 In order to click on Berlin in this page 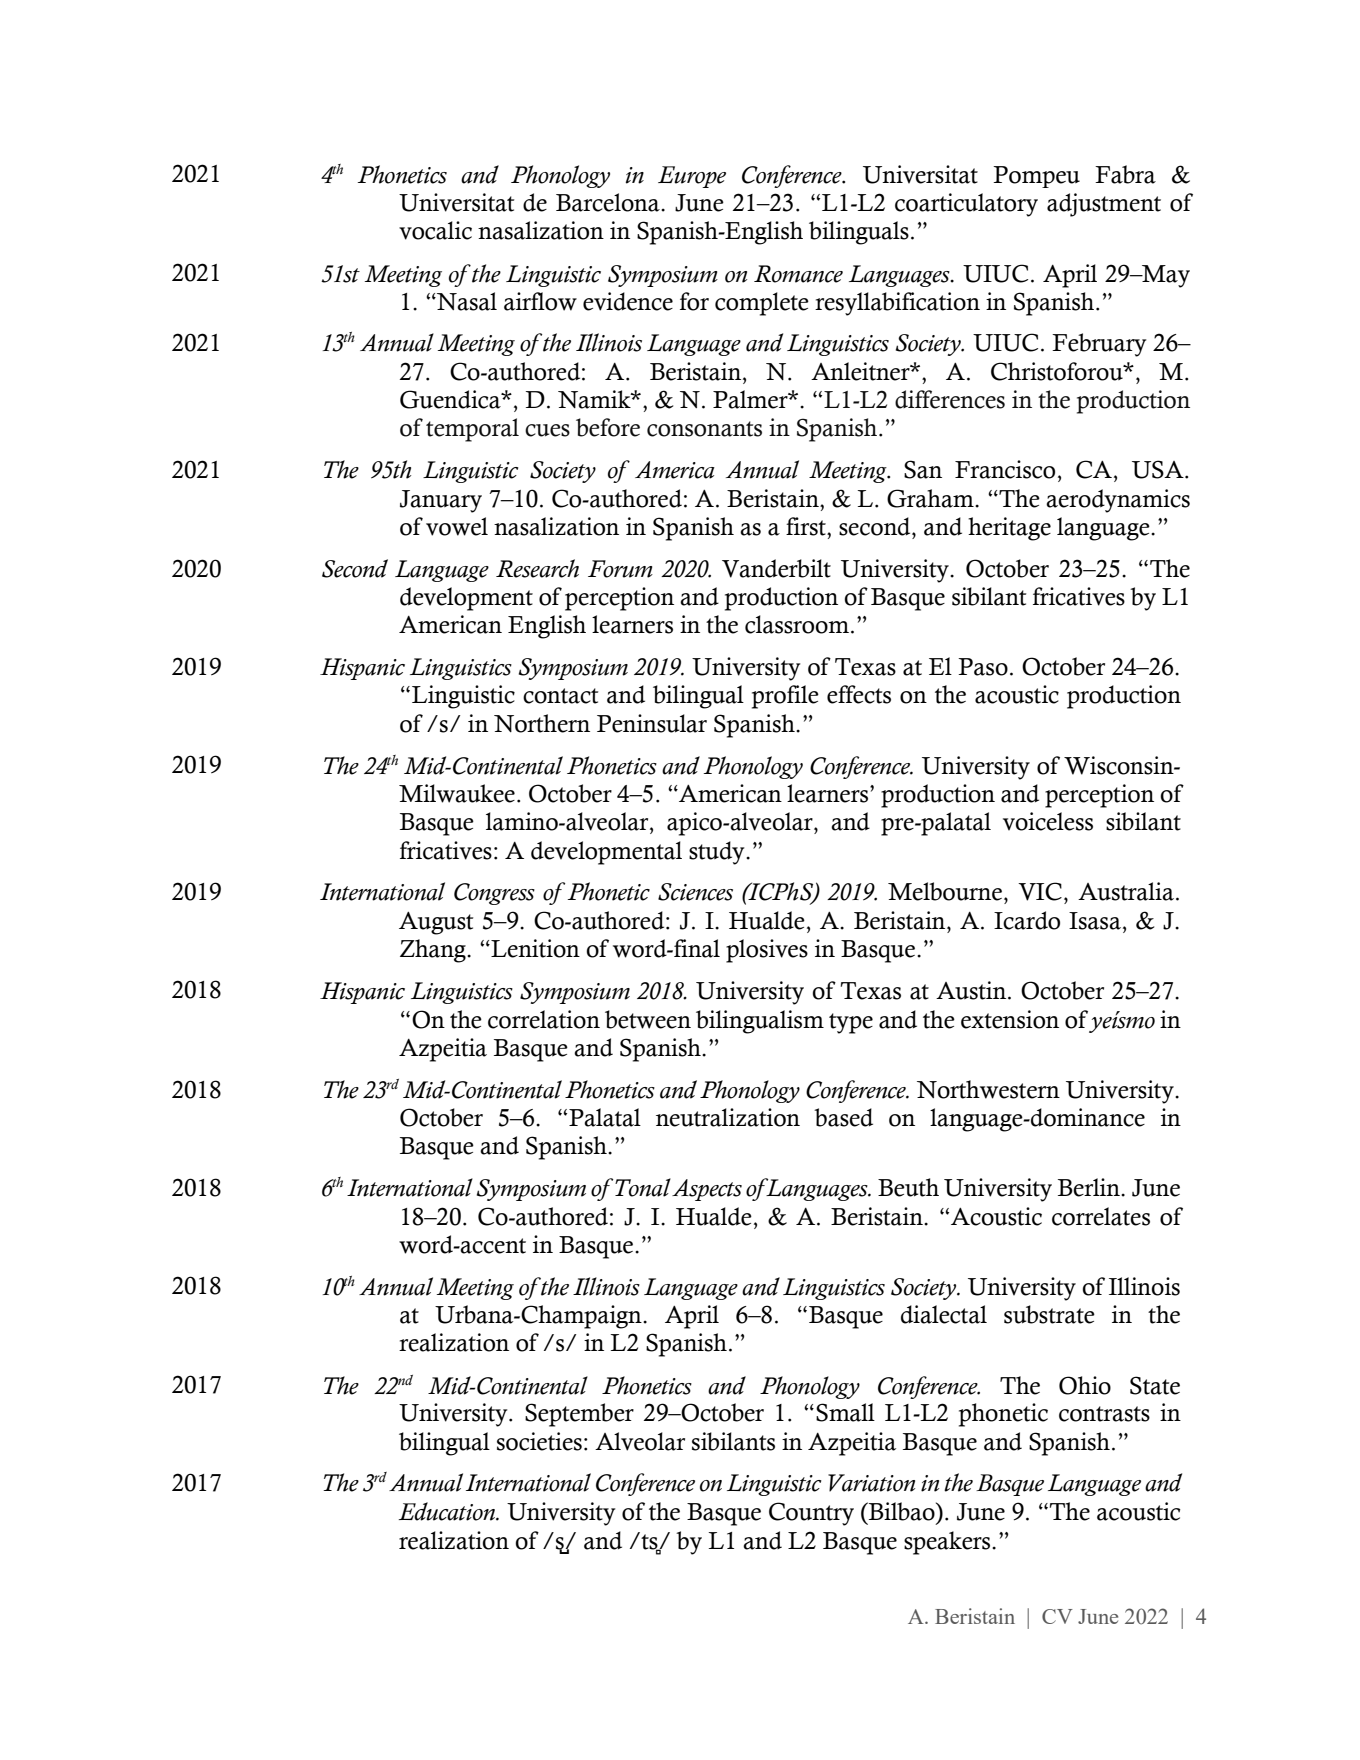, I will do `click(1090, 1187)`.
